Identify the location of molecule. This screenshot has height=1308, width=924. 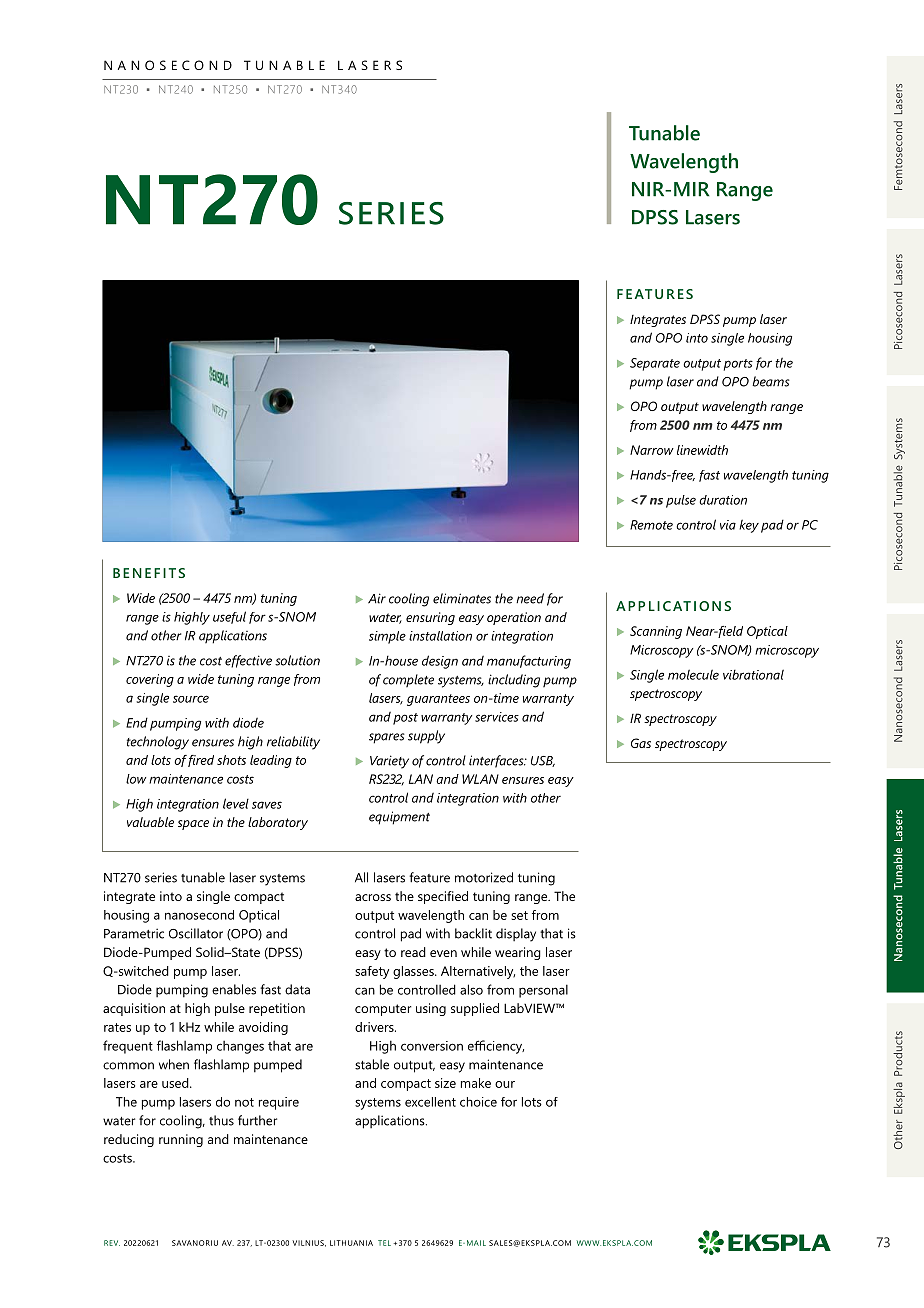
(693, 674).
